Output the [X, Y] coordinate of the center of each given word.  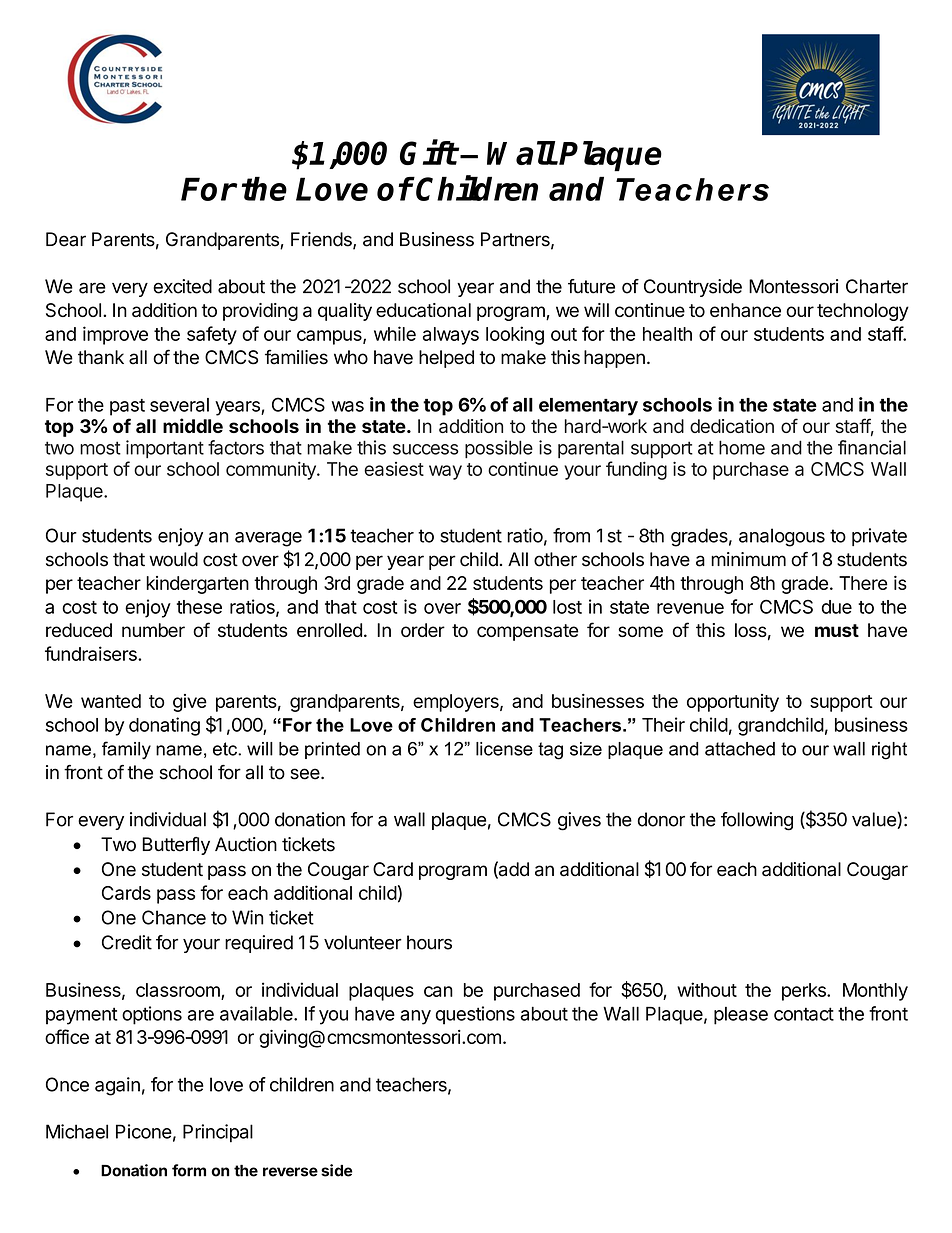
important [165, 449]
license [504, 749]
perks [805, 992]
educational [423, 310]
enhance [745, 310]
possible [499, 449]
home [742, 447]
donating [164, 726]
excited [182, 286]
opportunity [733, 703]
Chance [174, 917]
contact [804, 1014]
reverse [290, 1172]
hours [429, 942]
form [189, 1170]
